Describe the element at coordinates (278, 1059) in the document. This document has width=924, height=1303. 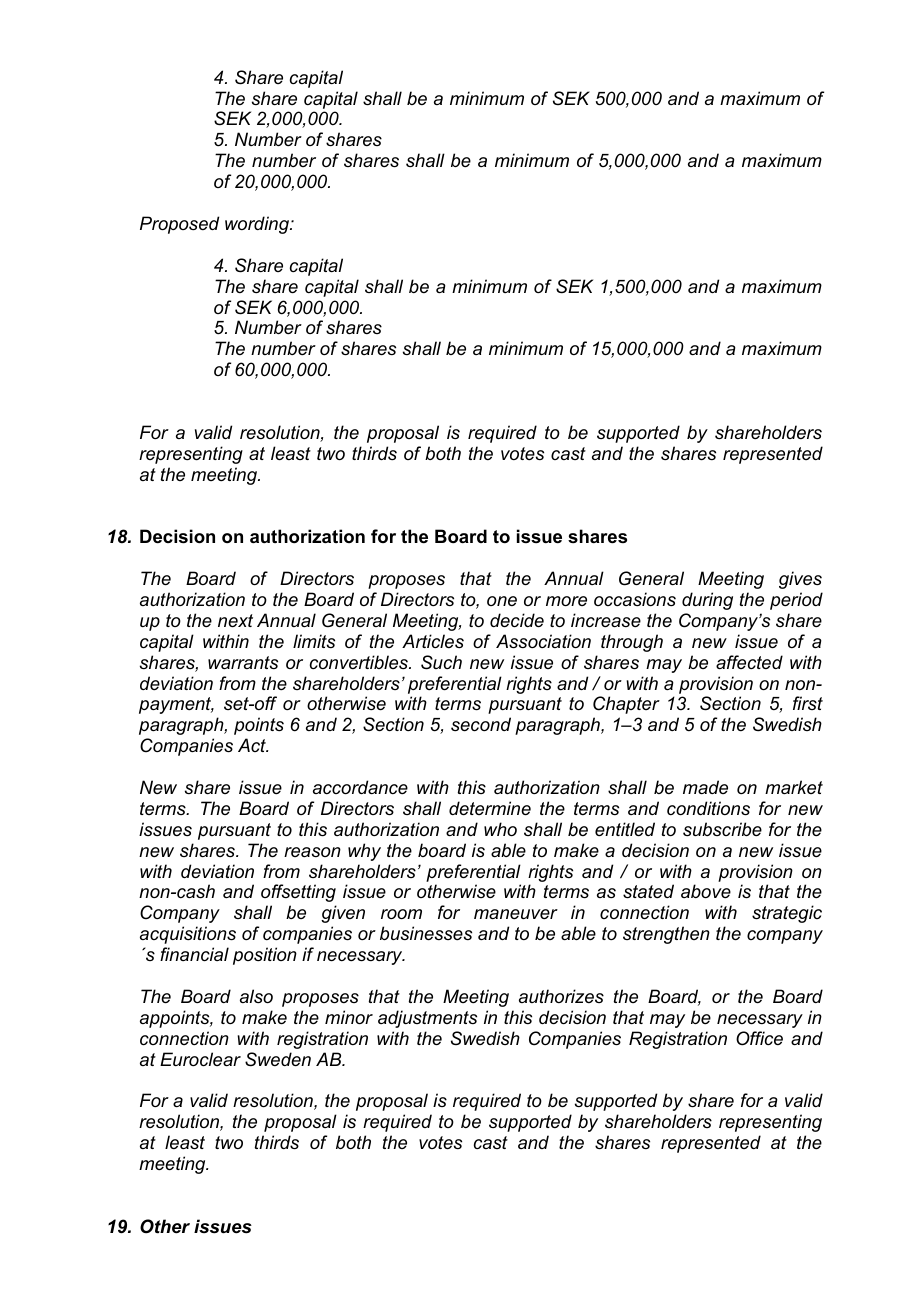
I see `Sweden` at that location.
